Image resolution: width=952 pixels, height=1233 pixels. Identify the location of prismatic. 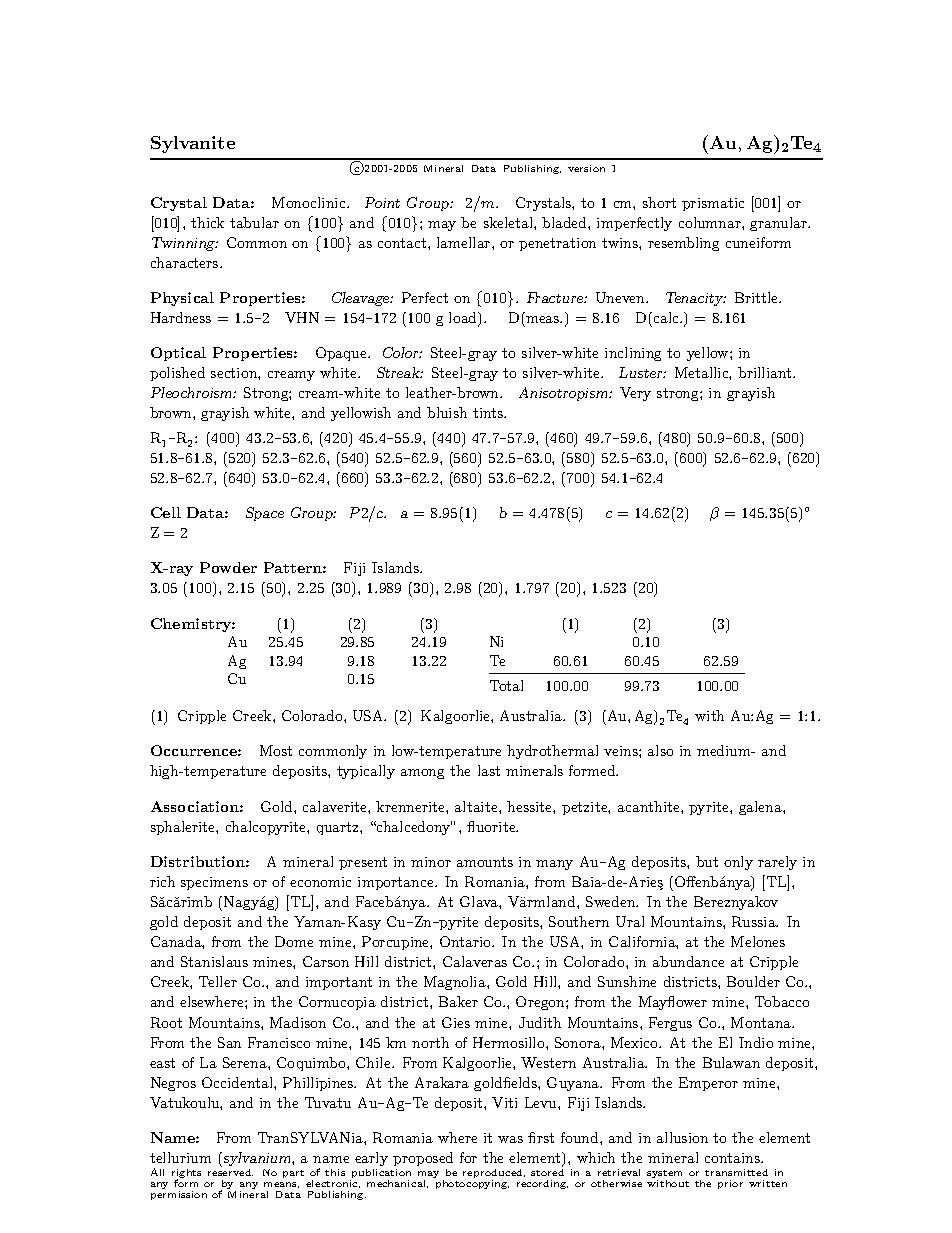
(713, 204).
